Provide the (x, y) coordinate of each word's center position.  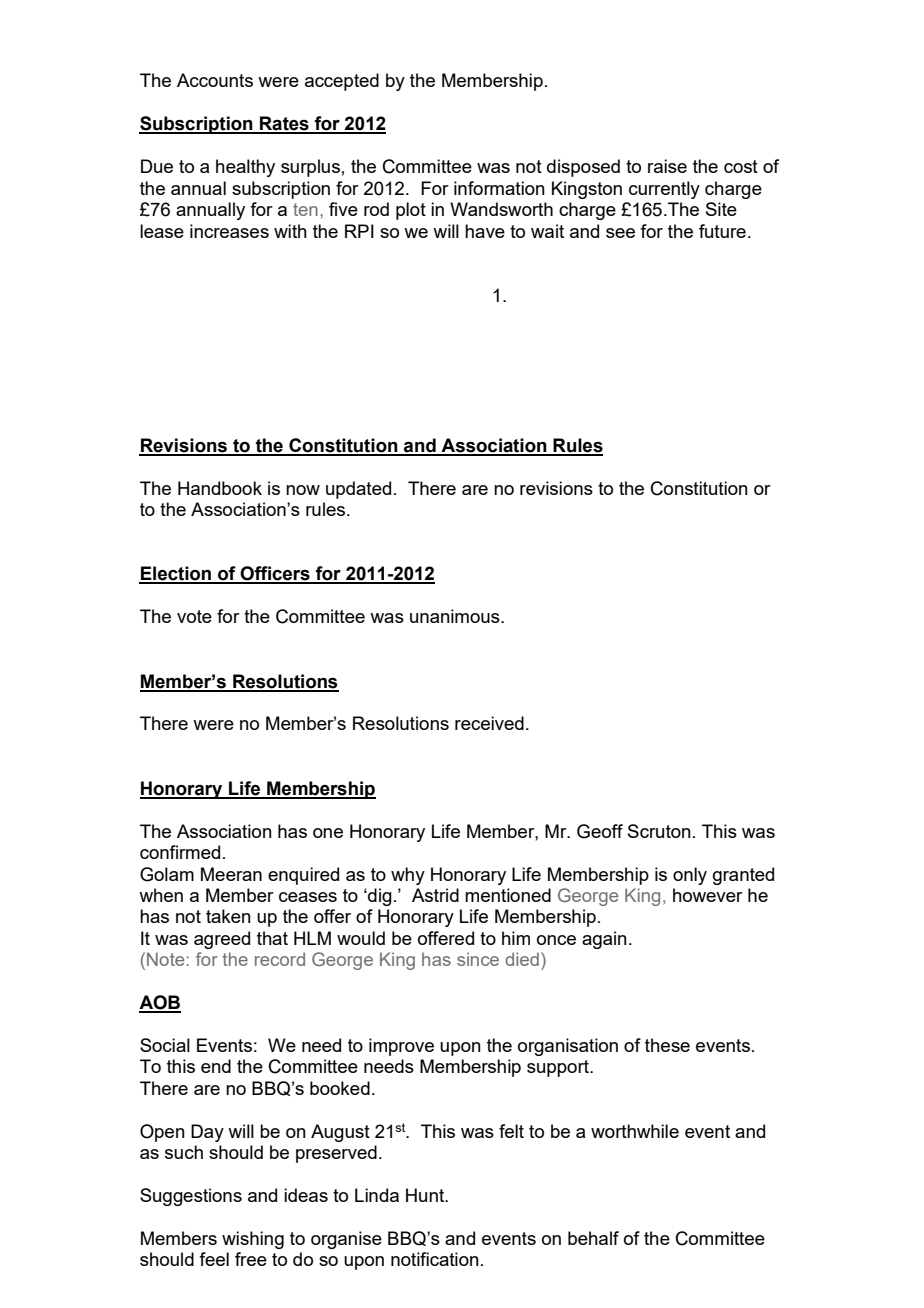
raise (667, 166)
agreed (222, 940)
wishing (253, 1240)
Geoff (600, 831)
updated (358, 490)
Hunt (426, 1195)
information (499, 188)
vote (194, 616)
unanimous (456, 616)
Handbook (220, 488)
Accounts (215, 80)
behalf (593, 1238)
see (620, 233)
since (478, 959)
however (708, 895)
